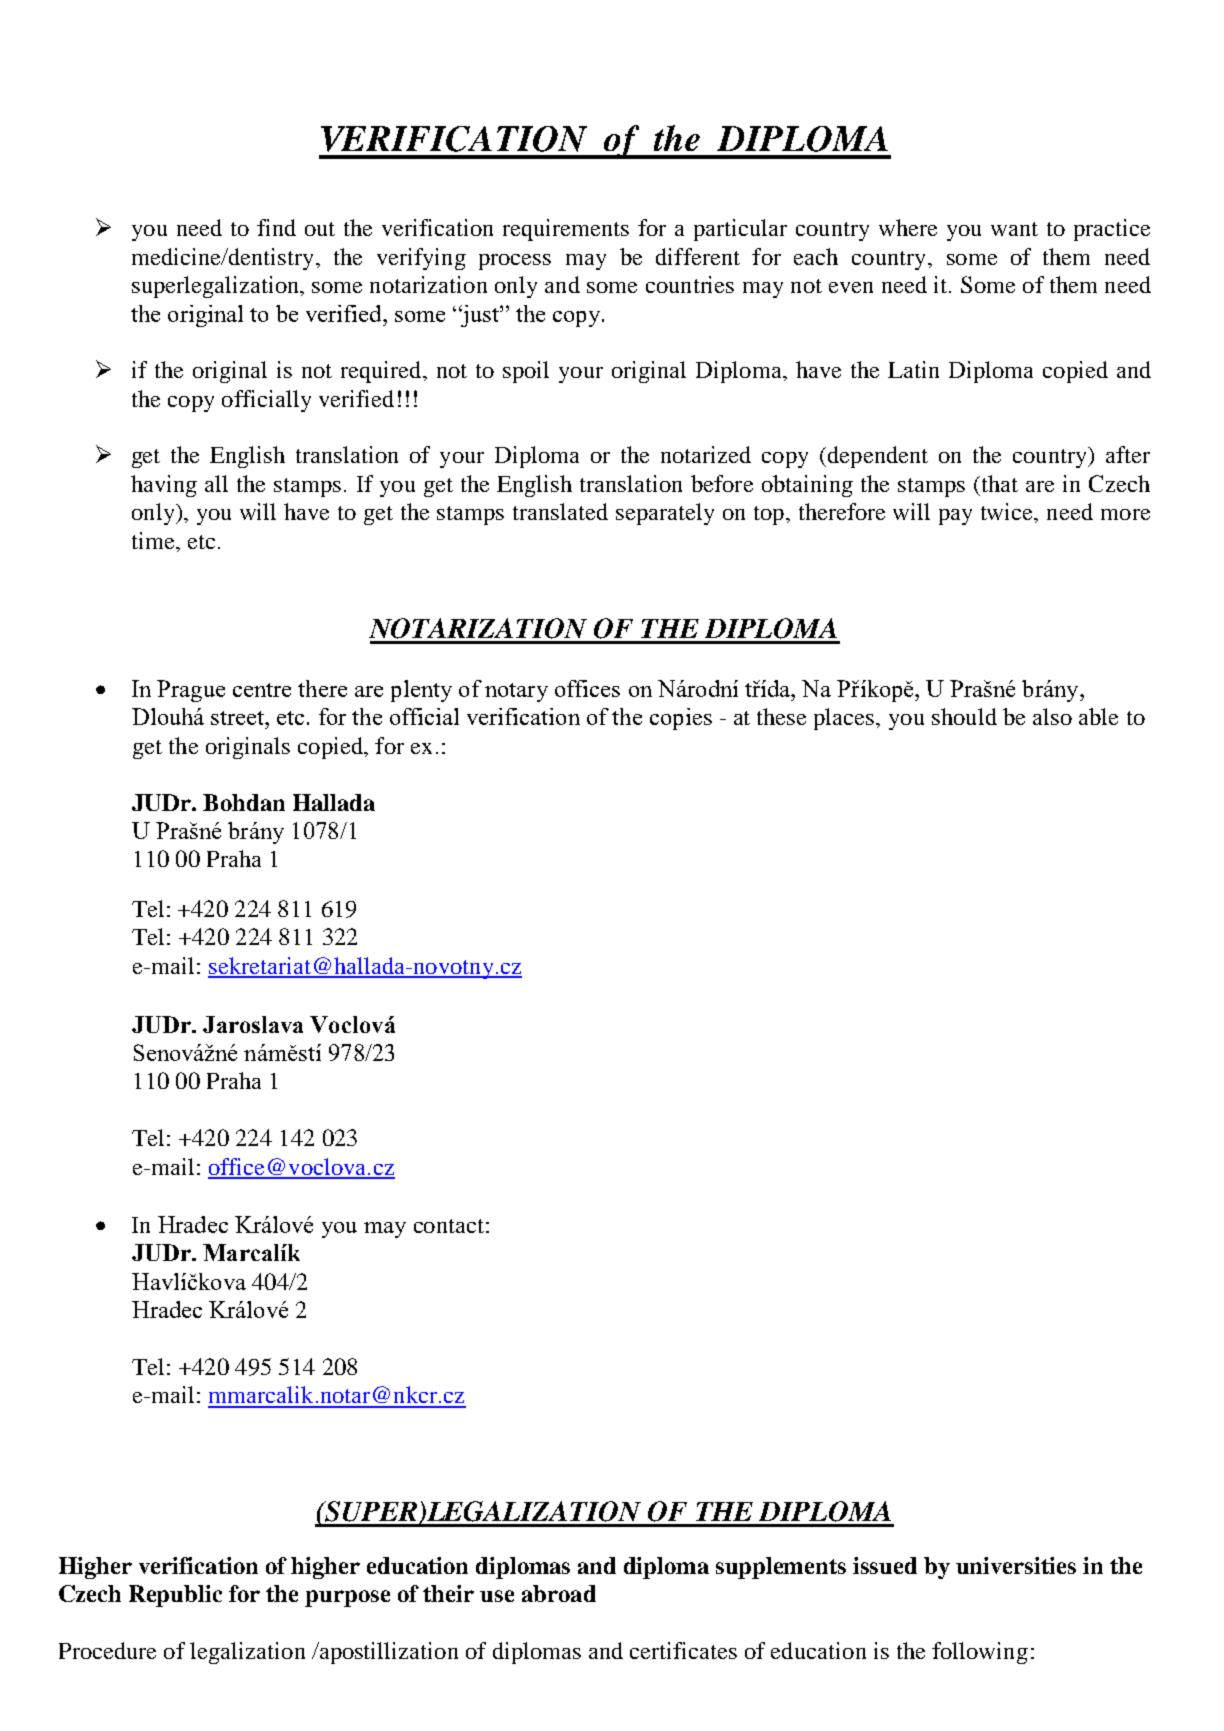  Describe the element at coordinates (681, 719) in the page. I see `copies` at that location.
